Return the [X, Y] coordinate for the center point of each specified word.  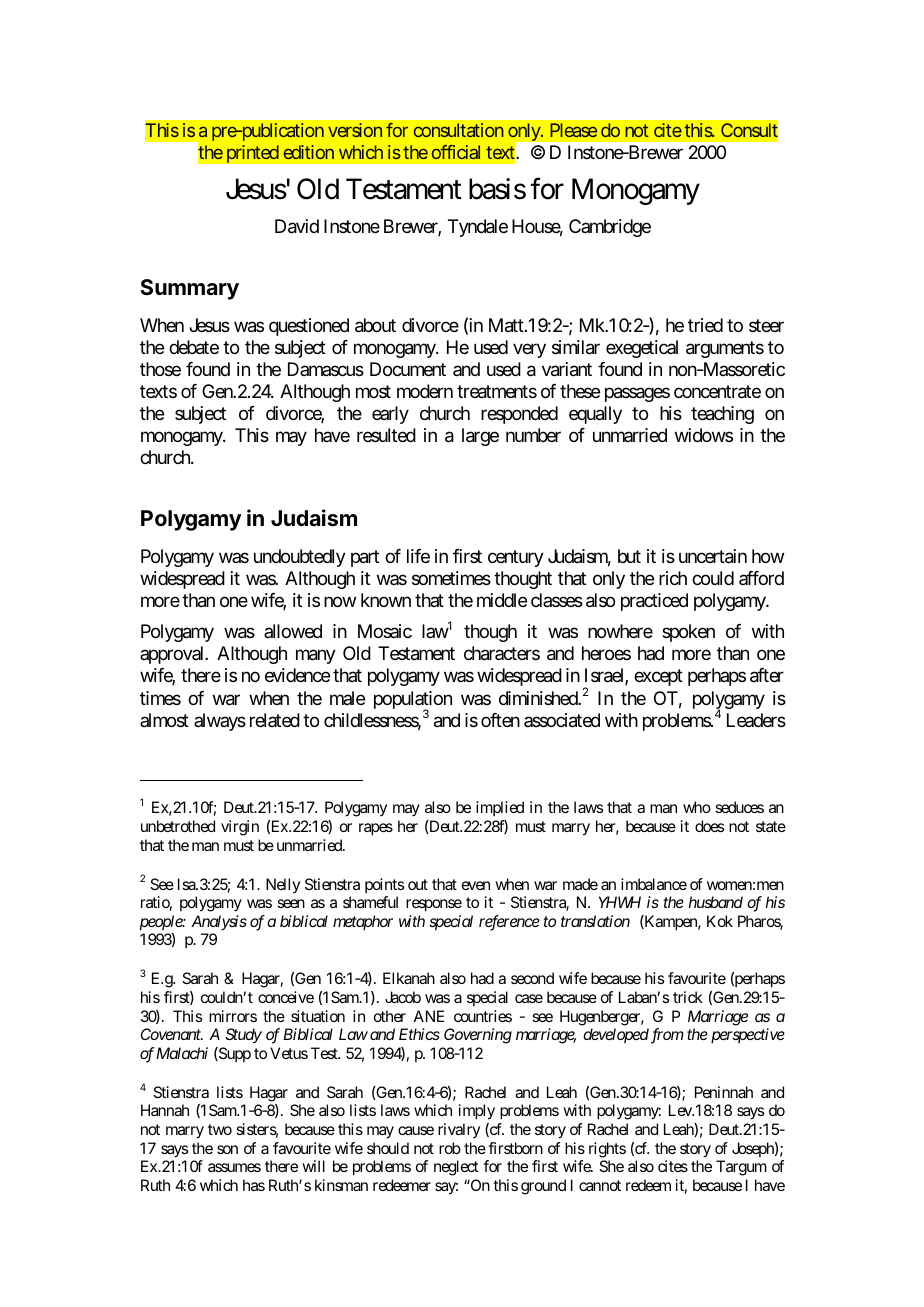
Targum [741, 1168]
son [227, 1149]
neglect [456, 1168]
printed [253, 154]
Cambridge [610, 228]
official [456, 152]
